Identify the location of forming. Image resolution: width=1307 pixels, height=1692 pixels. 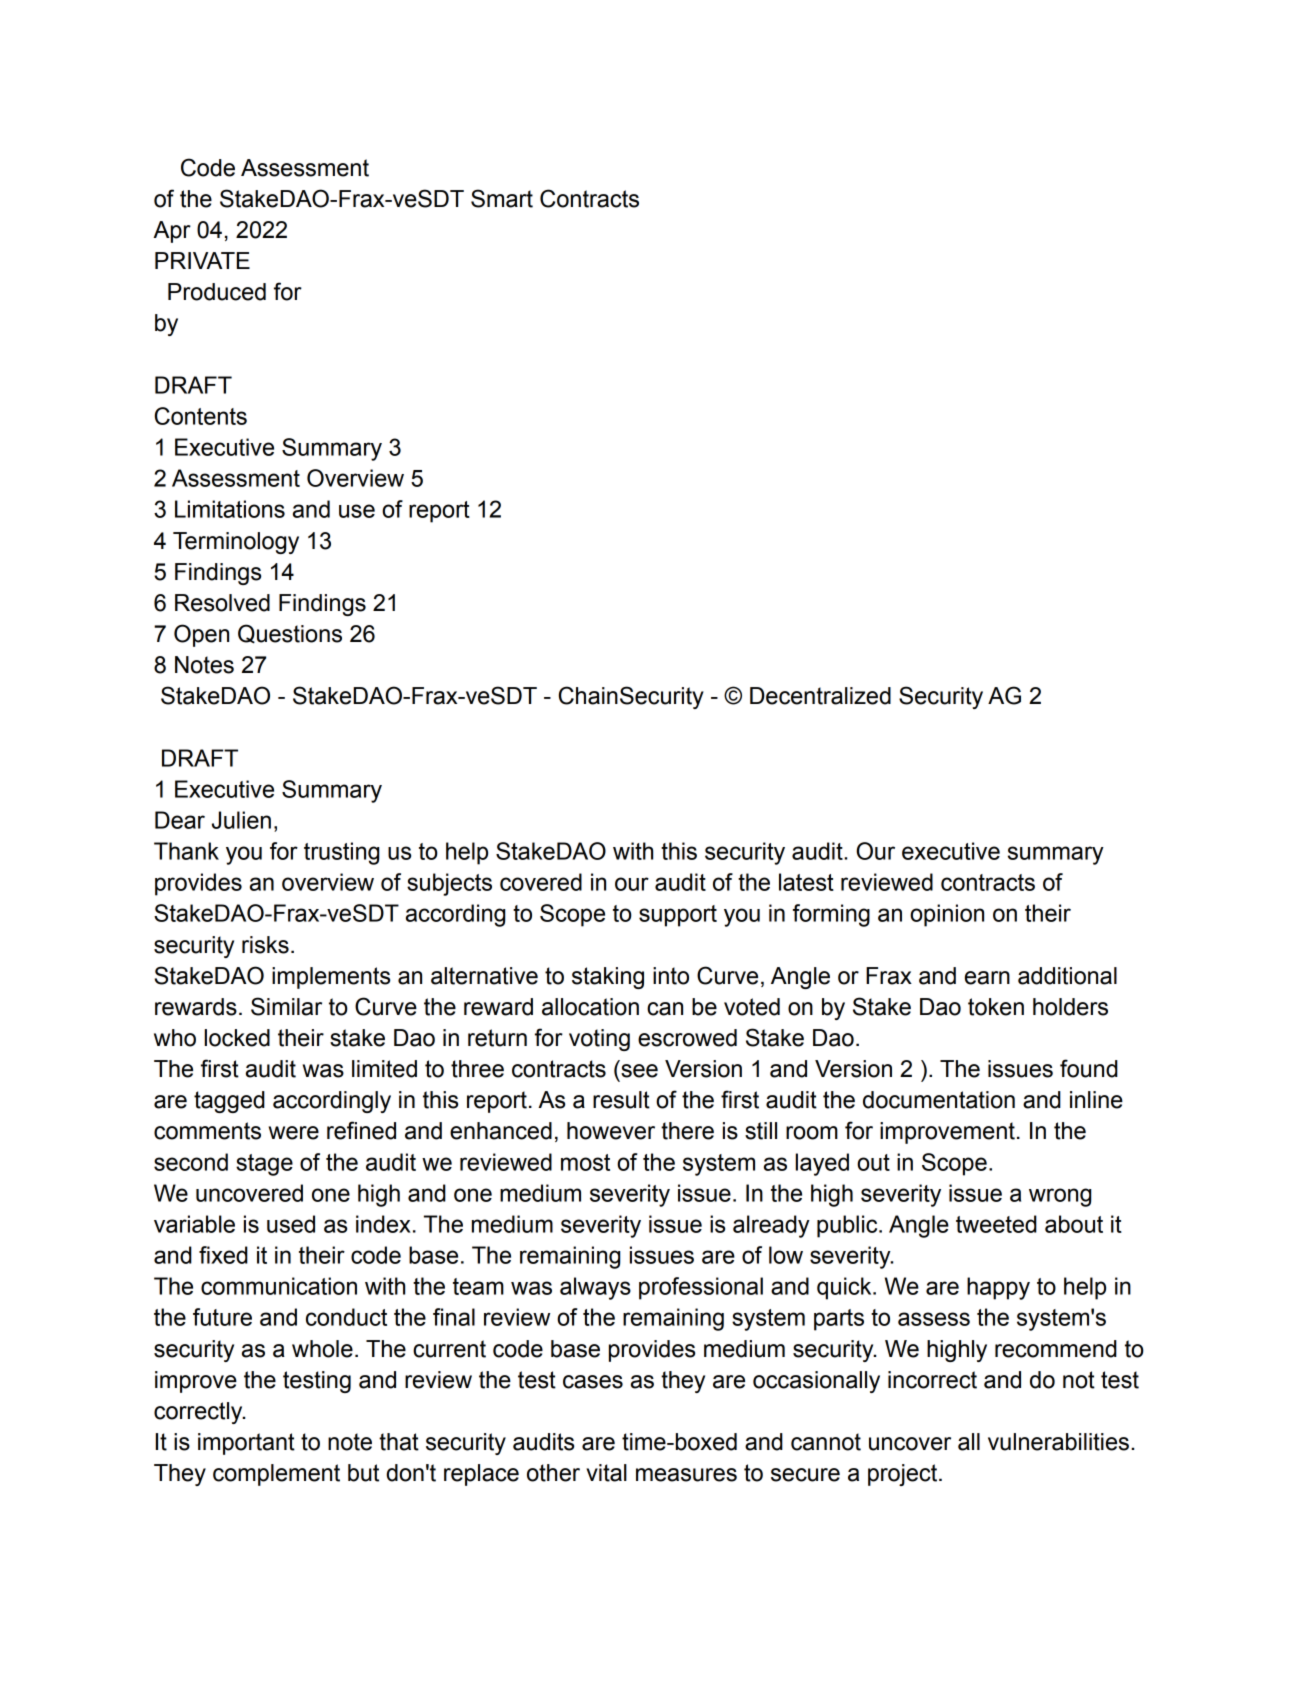
(831, 915).
